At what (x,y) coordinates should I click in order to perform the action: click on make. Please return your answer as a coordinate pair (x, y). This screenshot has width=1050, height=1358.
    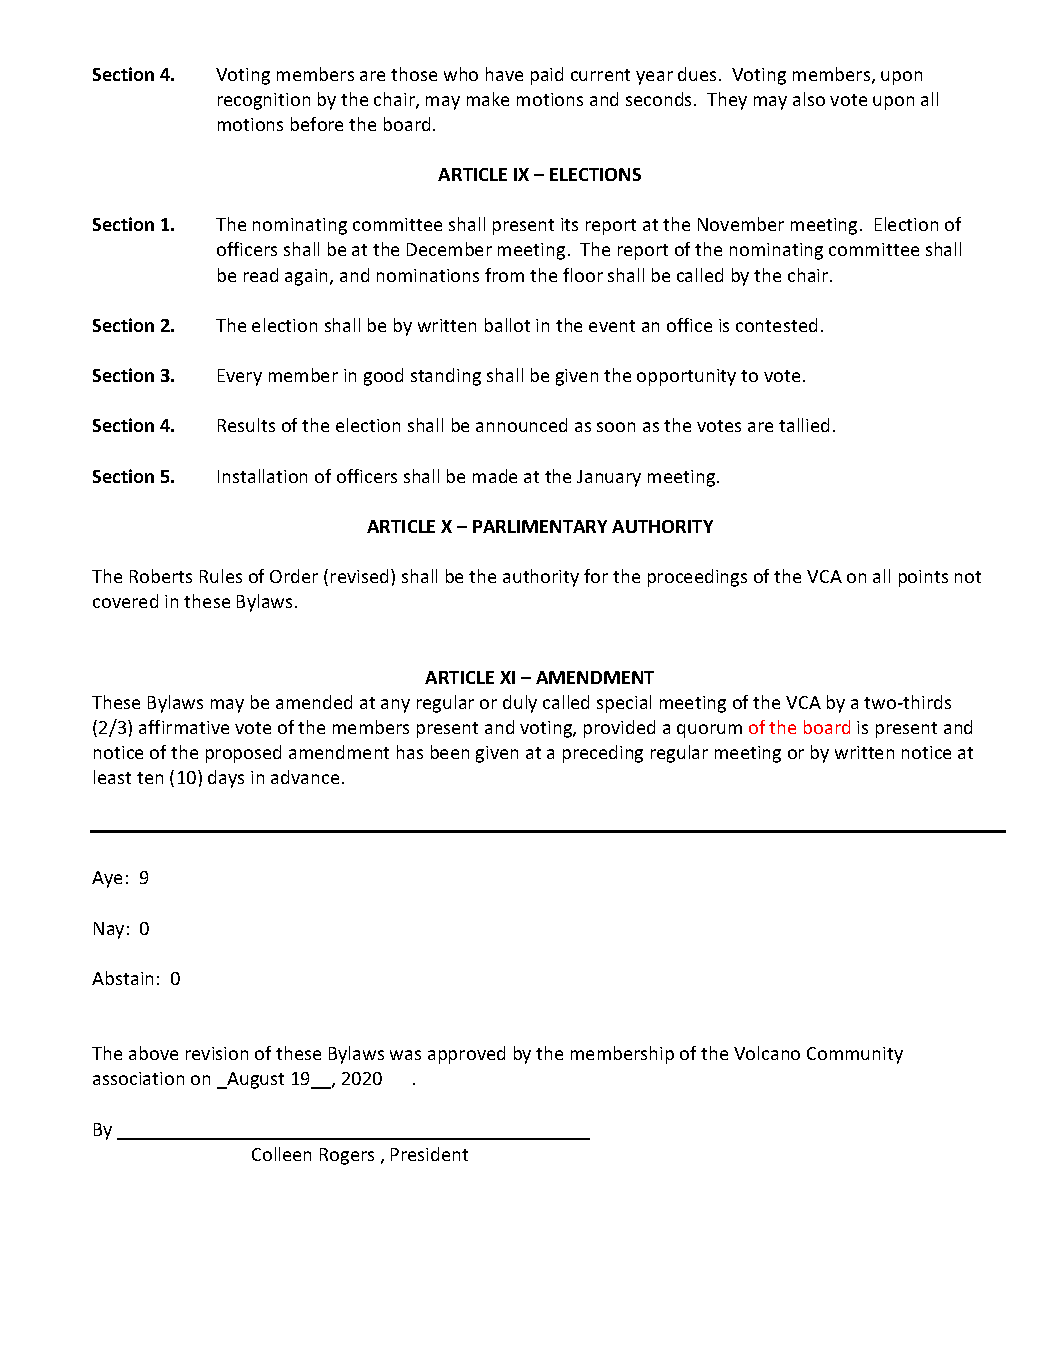
    Looking at the image, I should click on (488, 99).
